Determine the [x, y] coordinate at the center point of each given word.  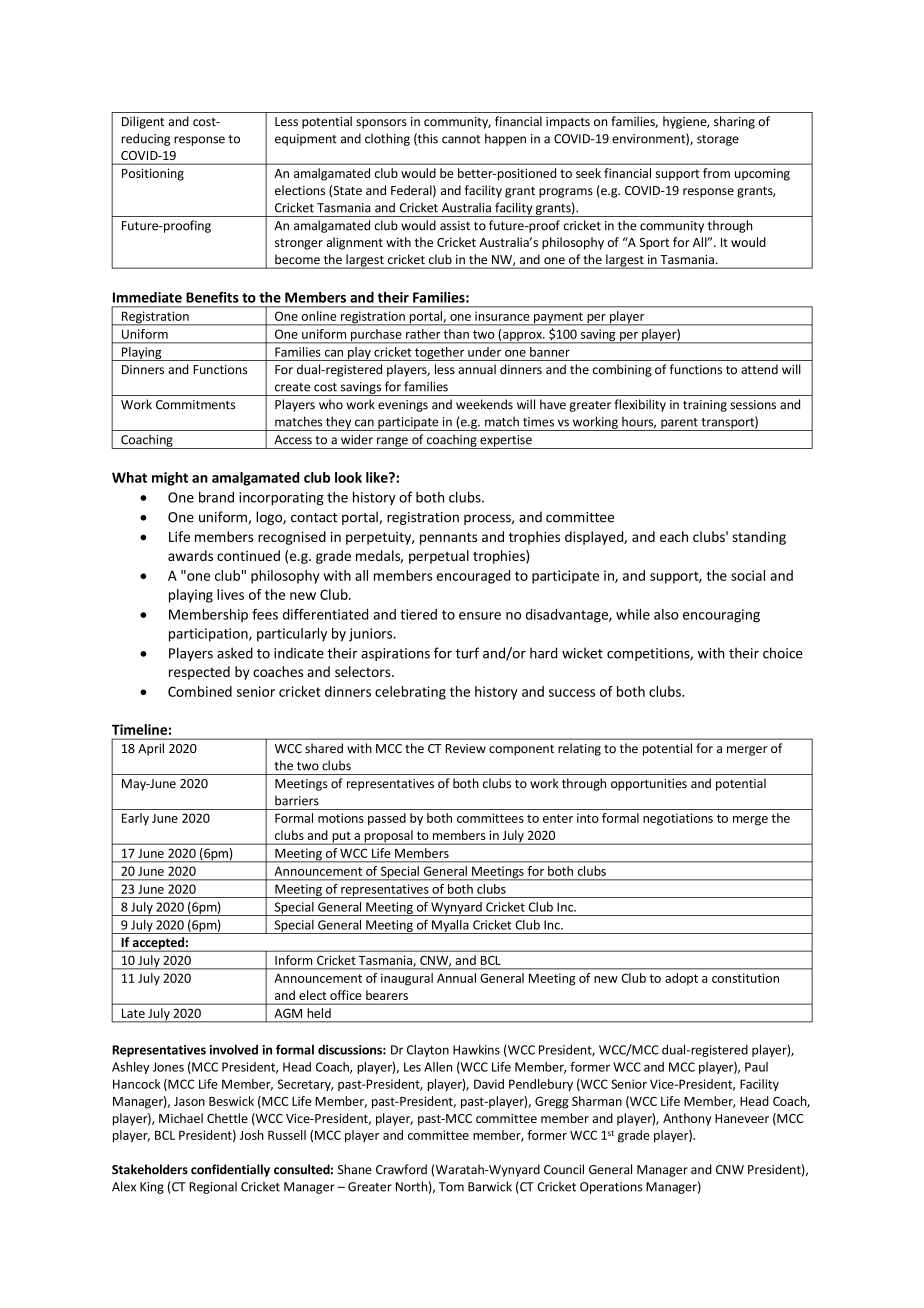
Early [135, 819]
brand [216, 497]
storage [718, 140]
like [378, 477]
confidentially [230, 1170]
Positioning [153, 174]
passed [387, 819]
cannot [461, 139]
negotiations [678, 819]
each [674, 536]
